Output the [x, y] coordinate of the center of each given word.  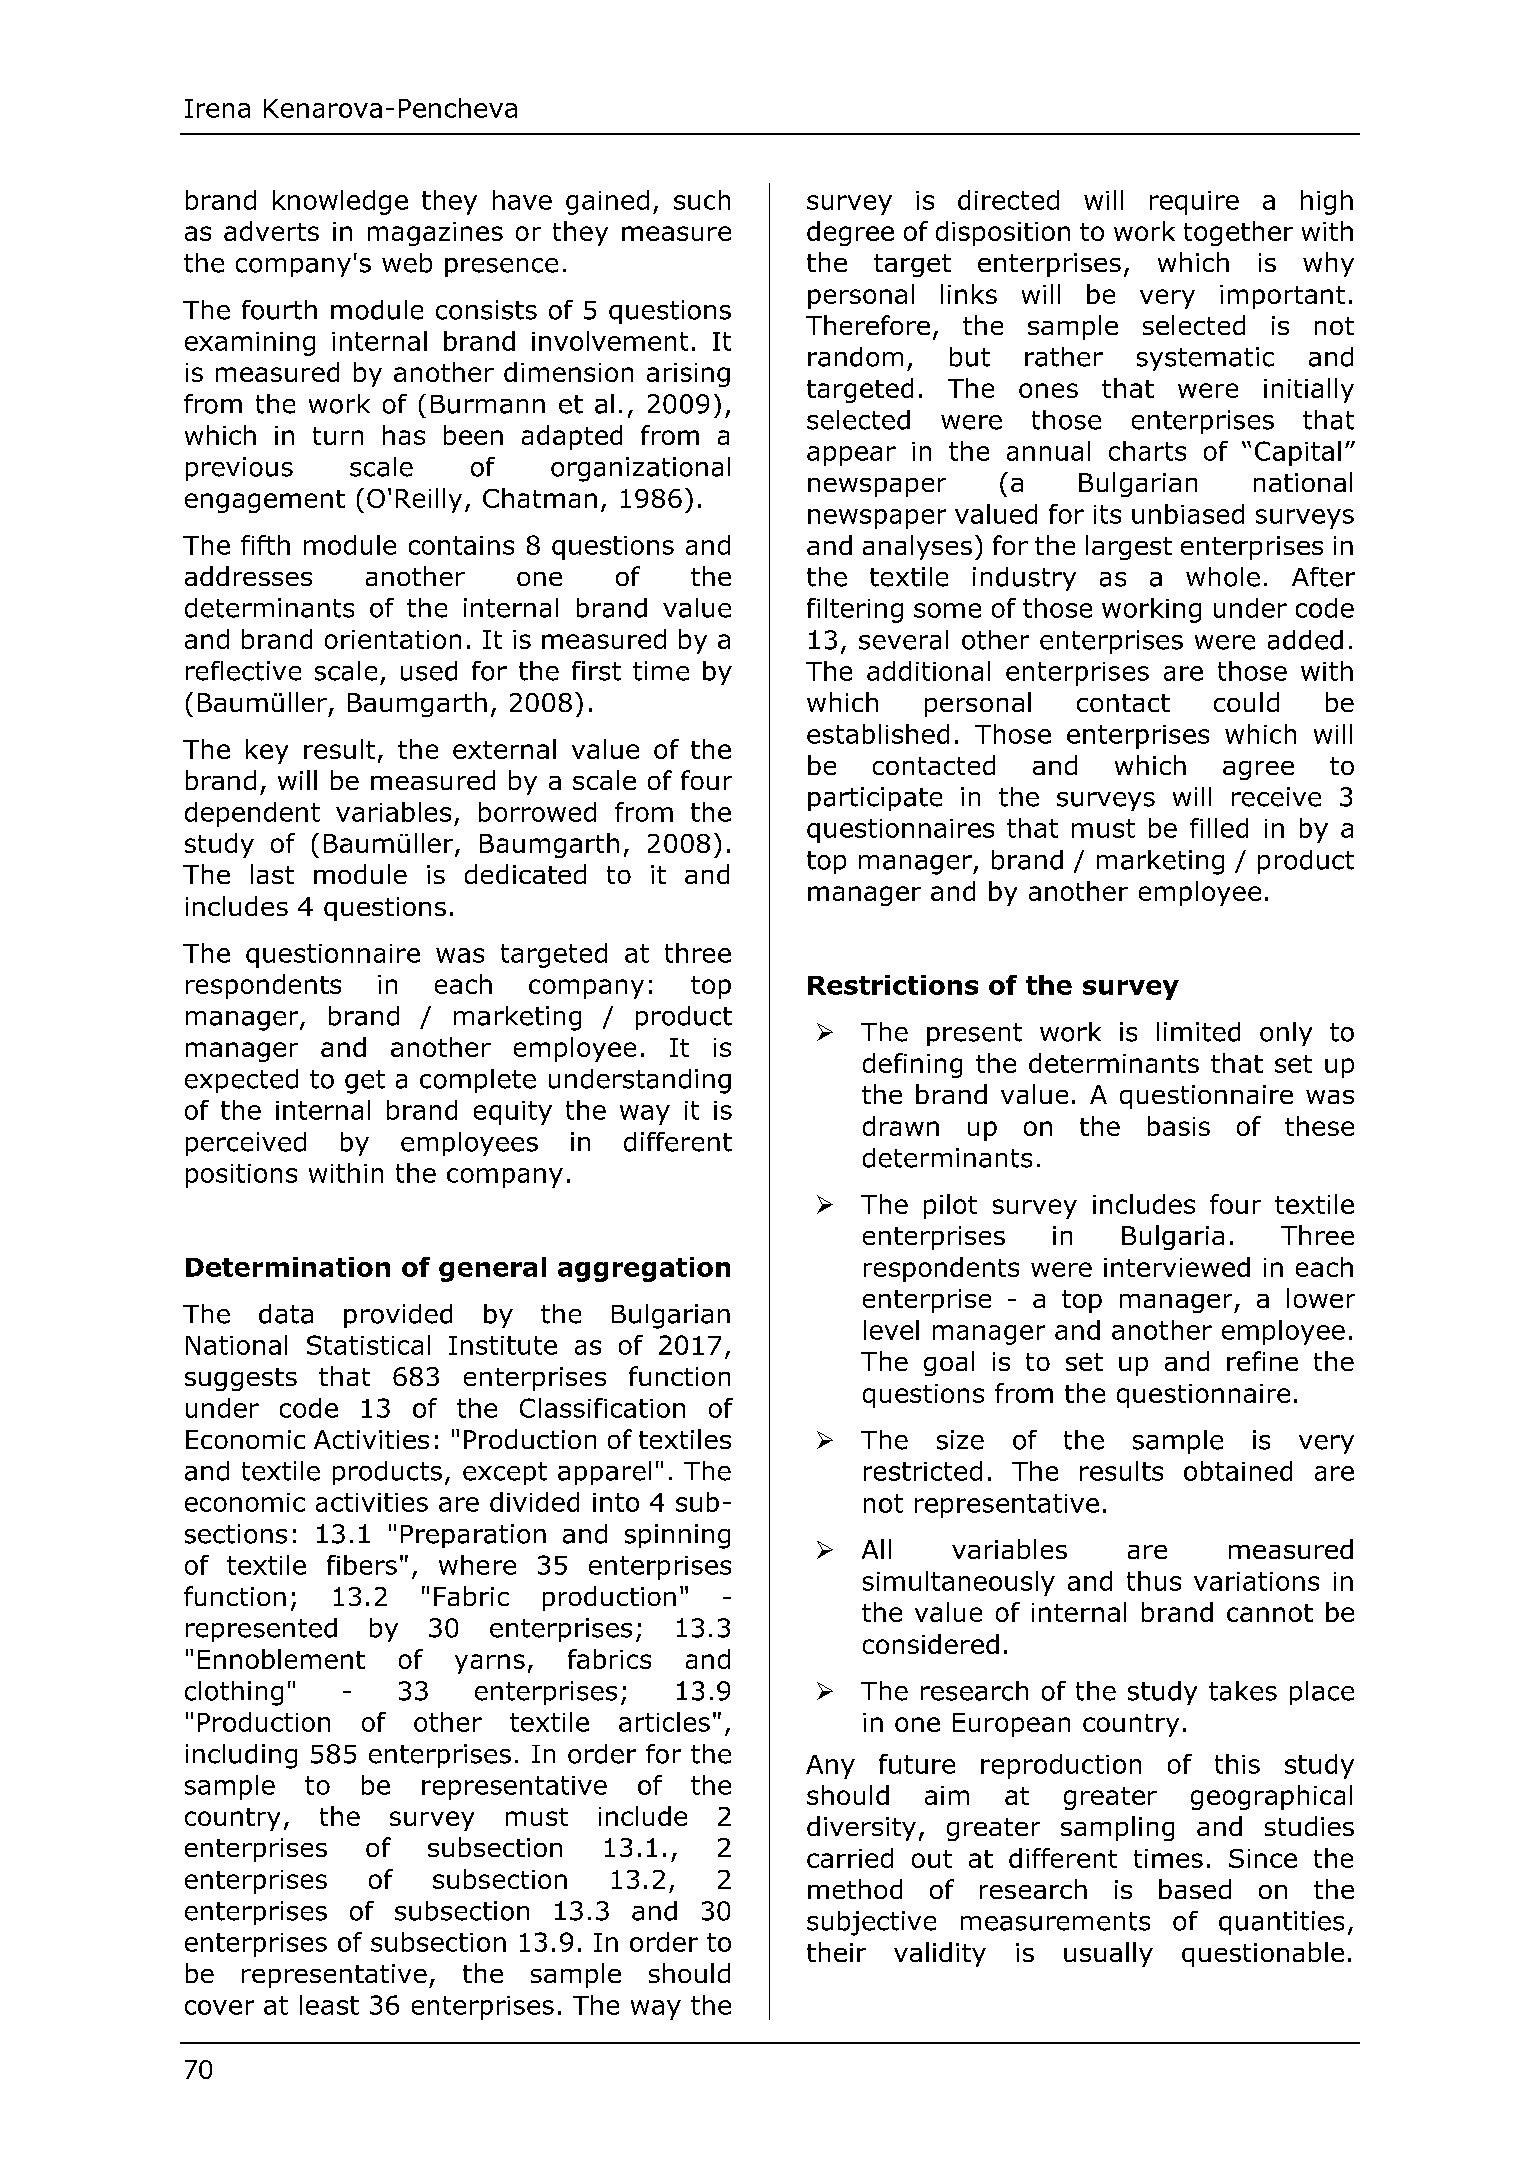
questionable [1263, 1954]
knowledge [340, 202]
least [329, 2005]
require [1194, 203]
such [702, 200]
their [836, 1952]
